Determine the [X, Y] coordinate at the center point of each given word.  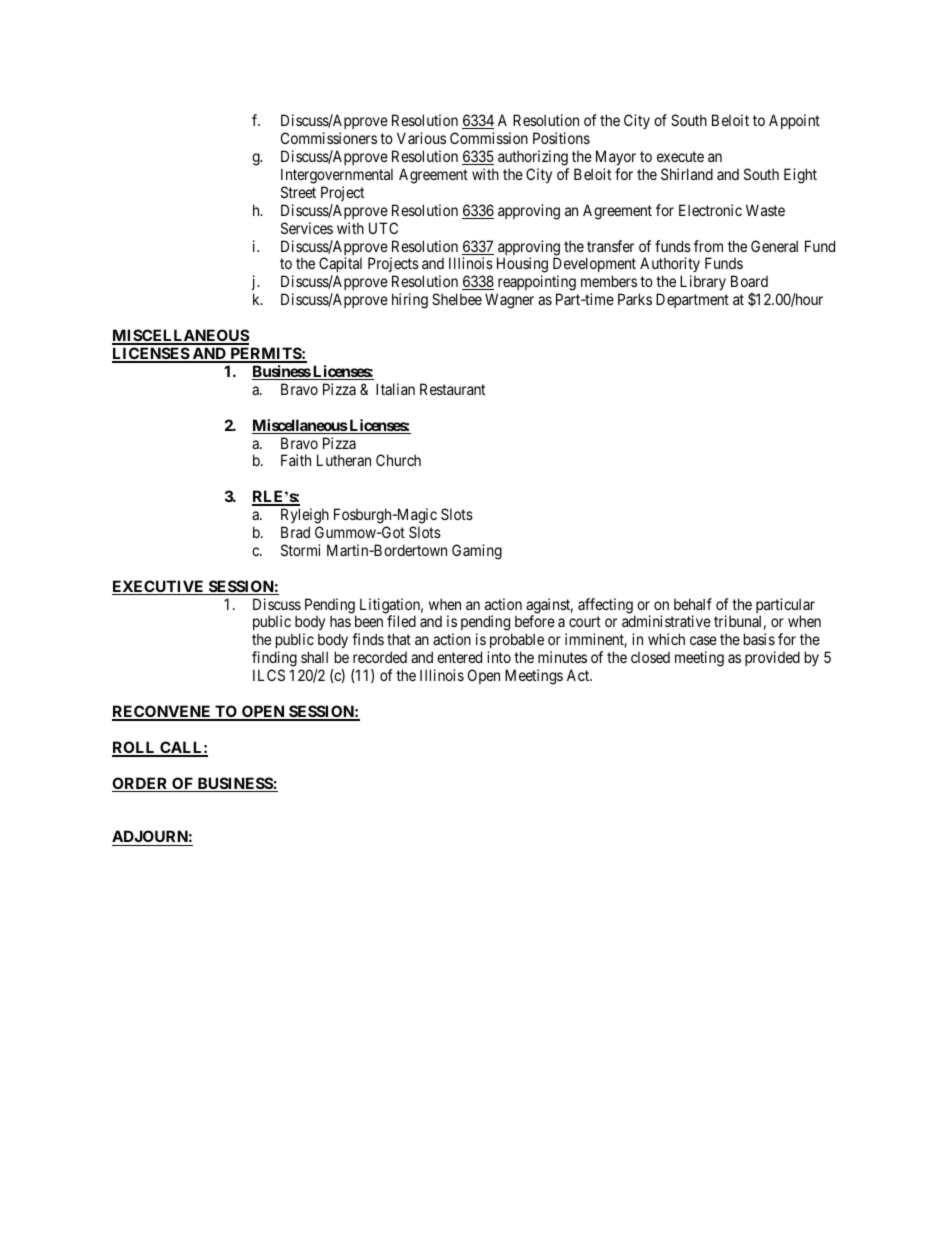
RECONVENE [162, 712]
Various [421, 138]
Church [398, 460]
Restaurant [452, 389]
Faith [296, 460]
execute [680, 156]
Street [298, 192]
